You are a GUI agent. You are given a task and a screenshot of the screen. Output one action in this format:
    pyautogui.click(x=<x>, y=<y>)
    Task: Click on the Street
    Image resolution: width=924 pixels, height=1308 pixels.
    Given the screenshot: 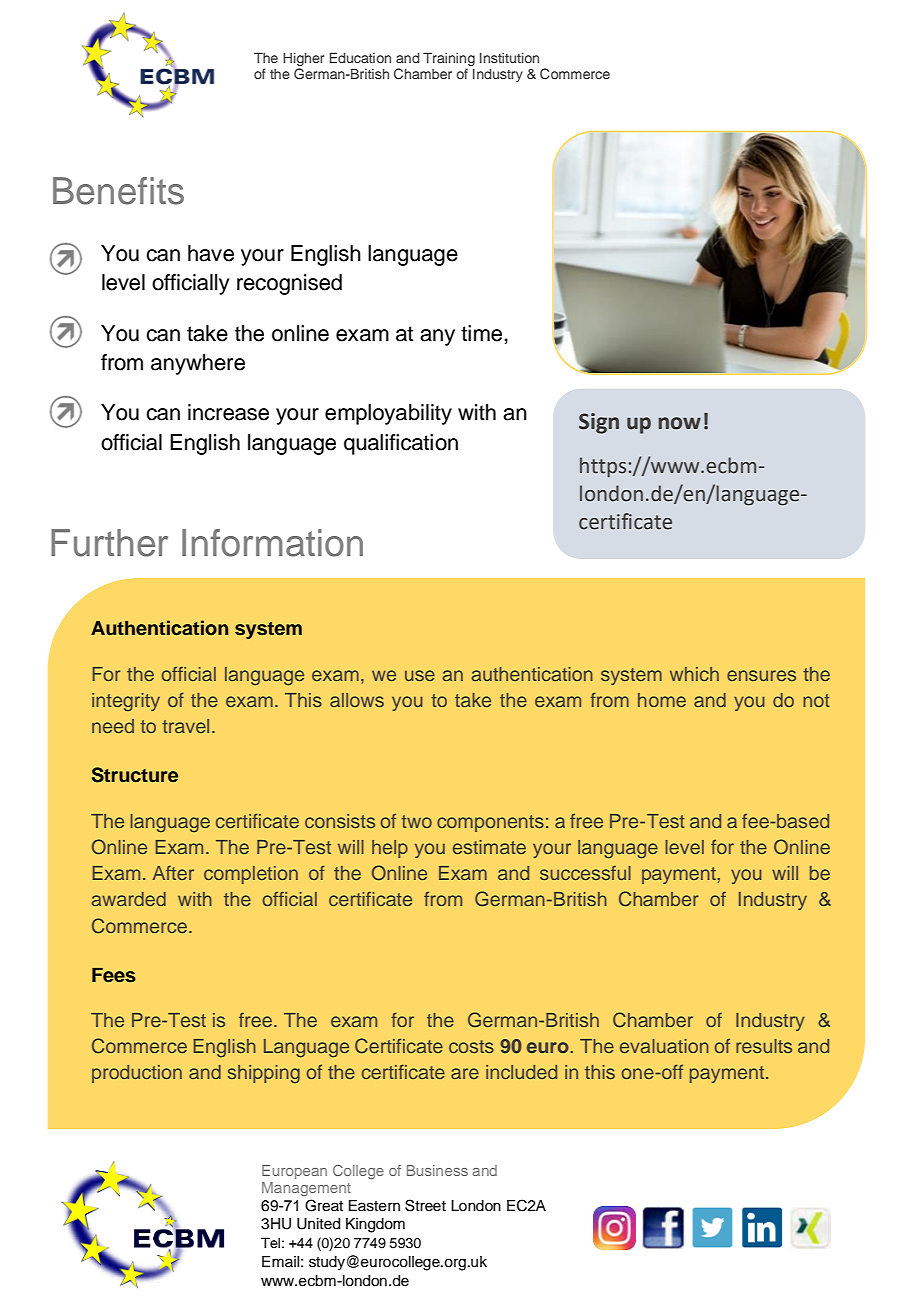 What is the action you would take?
    pyautogui.click(x=425, y=1205)
